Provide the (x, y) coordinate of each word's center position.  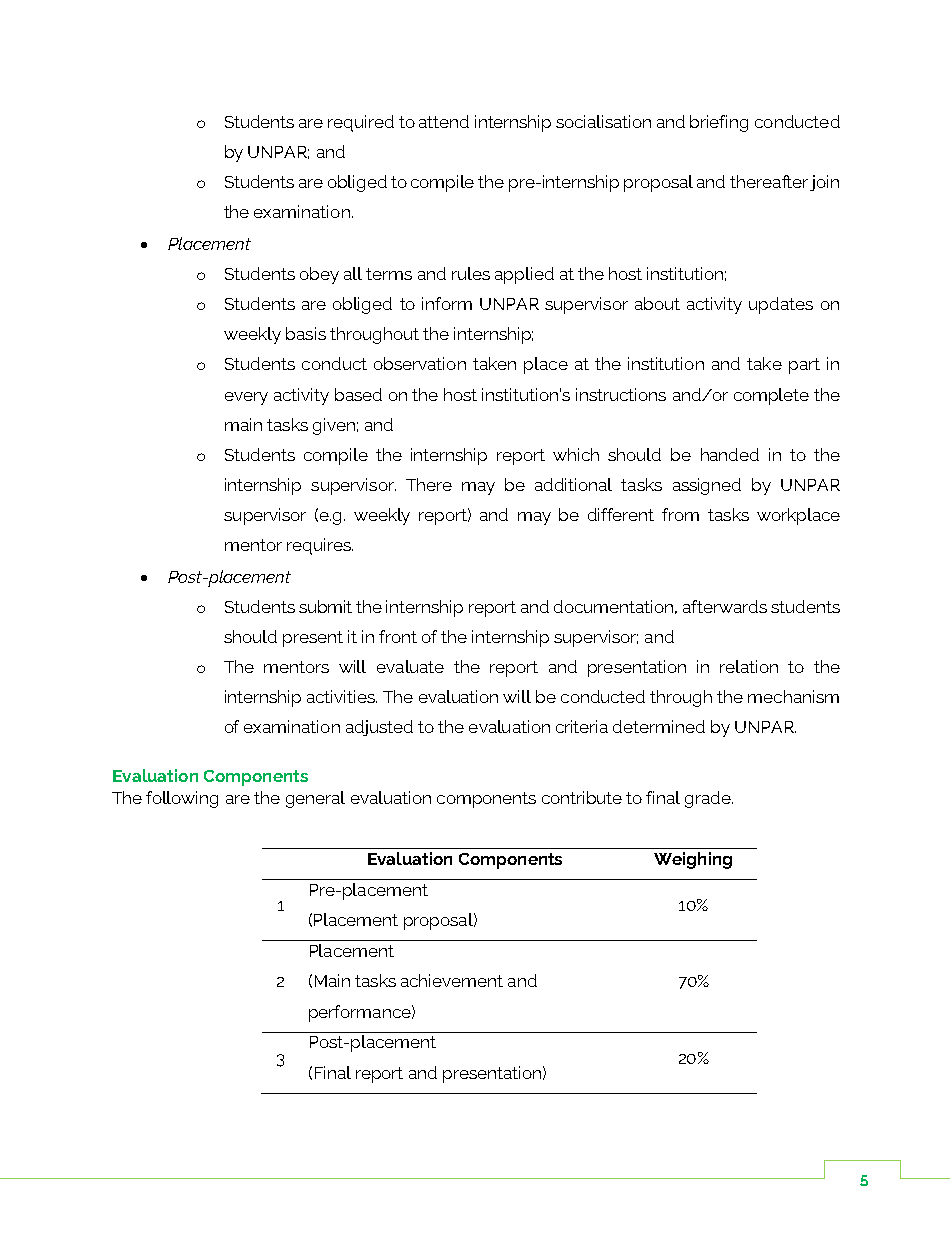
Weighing (693, 860)
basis (306, 333)
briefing (719, 123)
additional (573, 484)
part (804, 366)
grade (709, 799)
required (361, 123)
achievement (452, 980)
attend (444, 121)
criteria (582, 726)
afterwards (725, 606)
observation (420, 363)
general (315, 799)
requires (320, 546)
